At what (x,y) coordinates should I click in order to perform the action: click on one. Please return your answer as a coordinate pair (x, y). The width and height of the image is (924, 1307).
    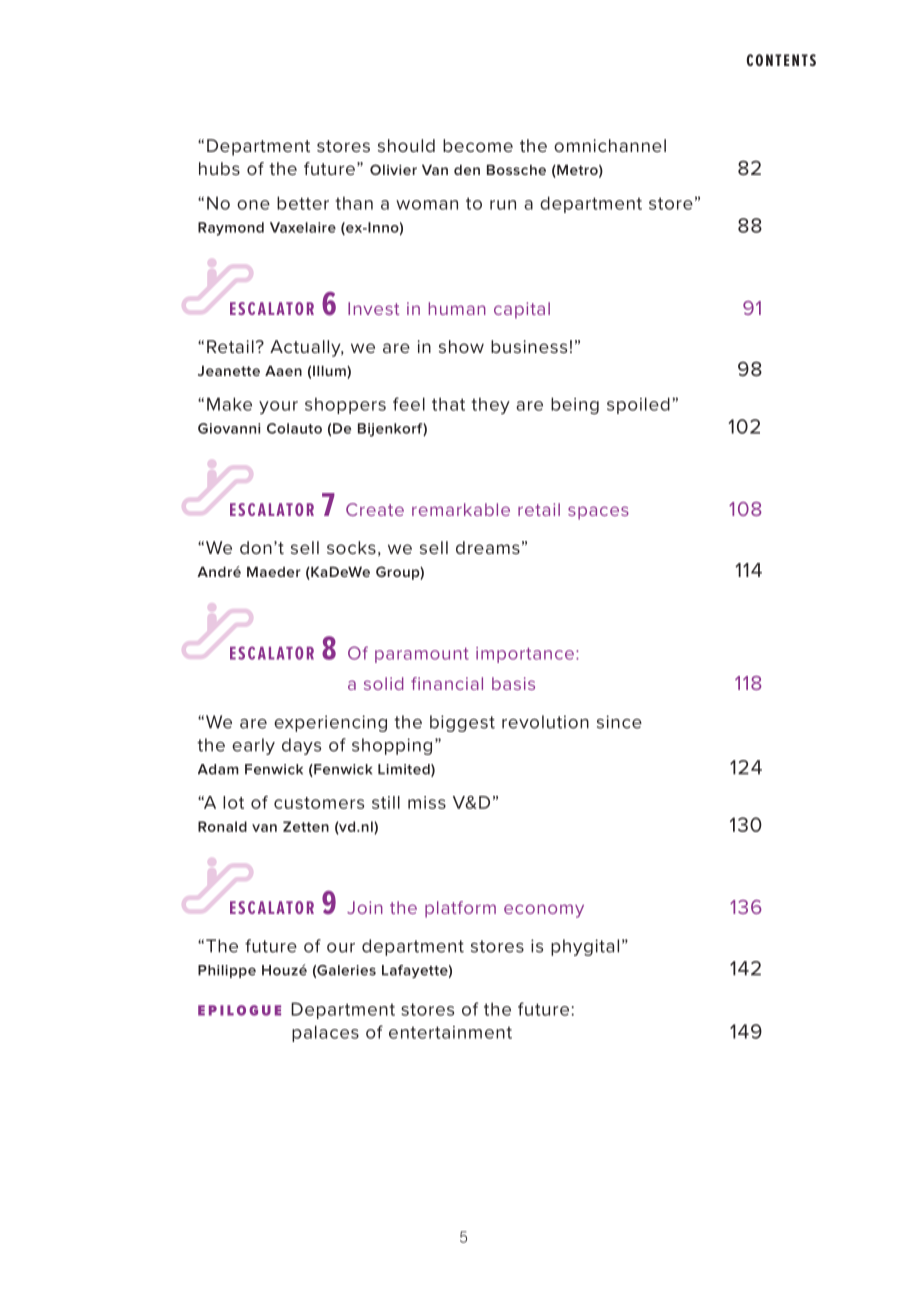
    Looking at the image, I should click on (253, 205).
